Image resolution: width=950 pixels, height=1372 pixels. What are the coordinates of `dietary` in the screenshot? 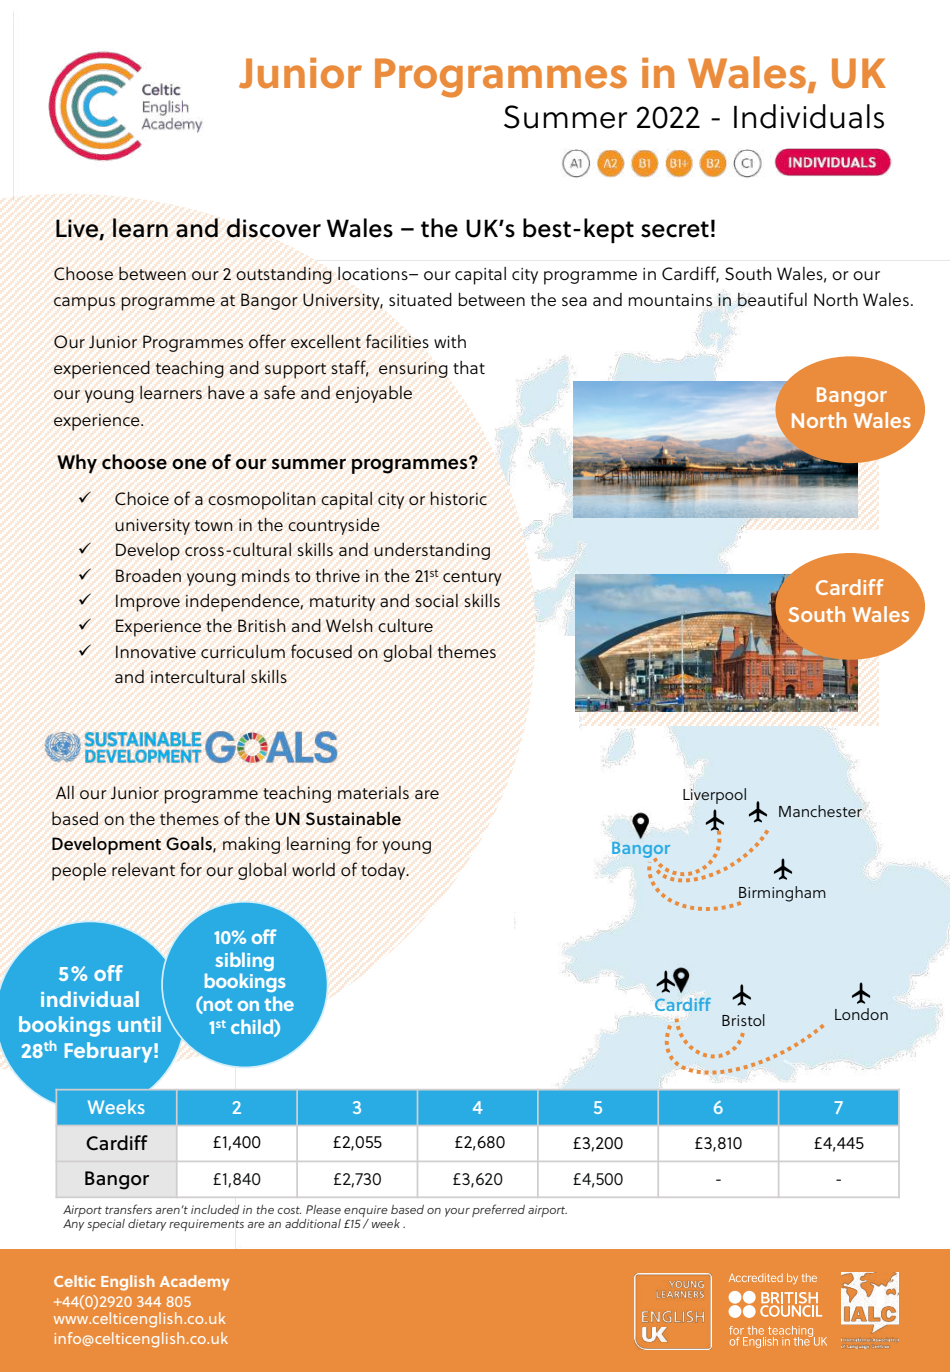 It's located at (147, 1225).
